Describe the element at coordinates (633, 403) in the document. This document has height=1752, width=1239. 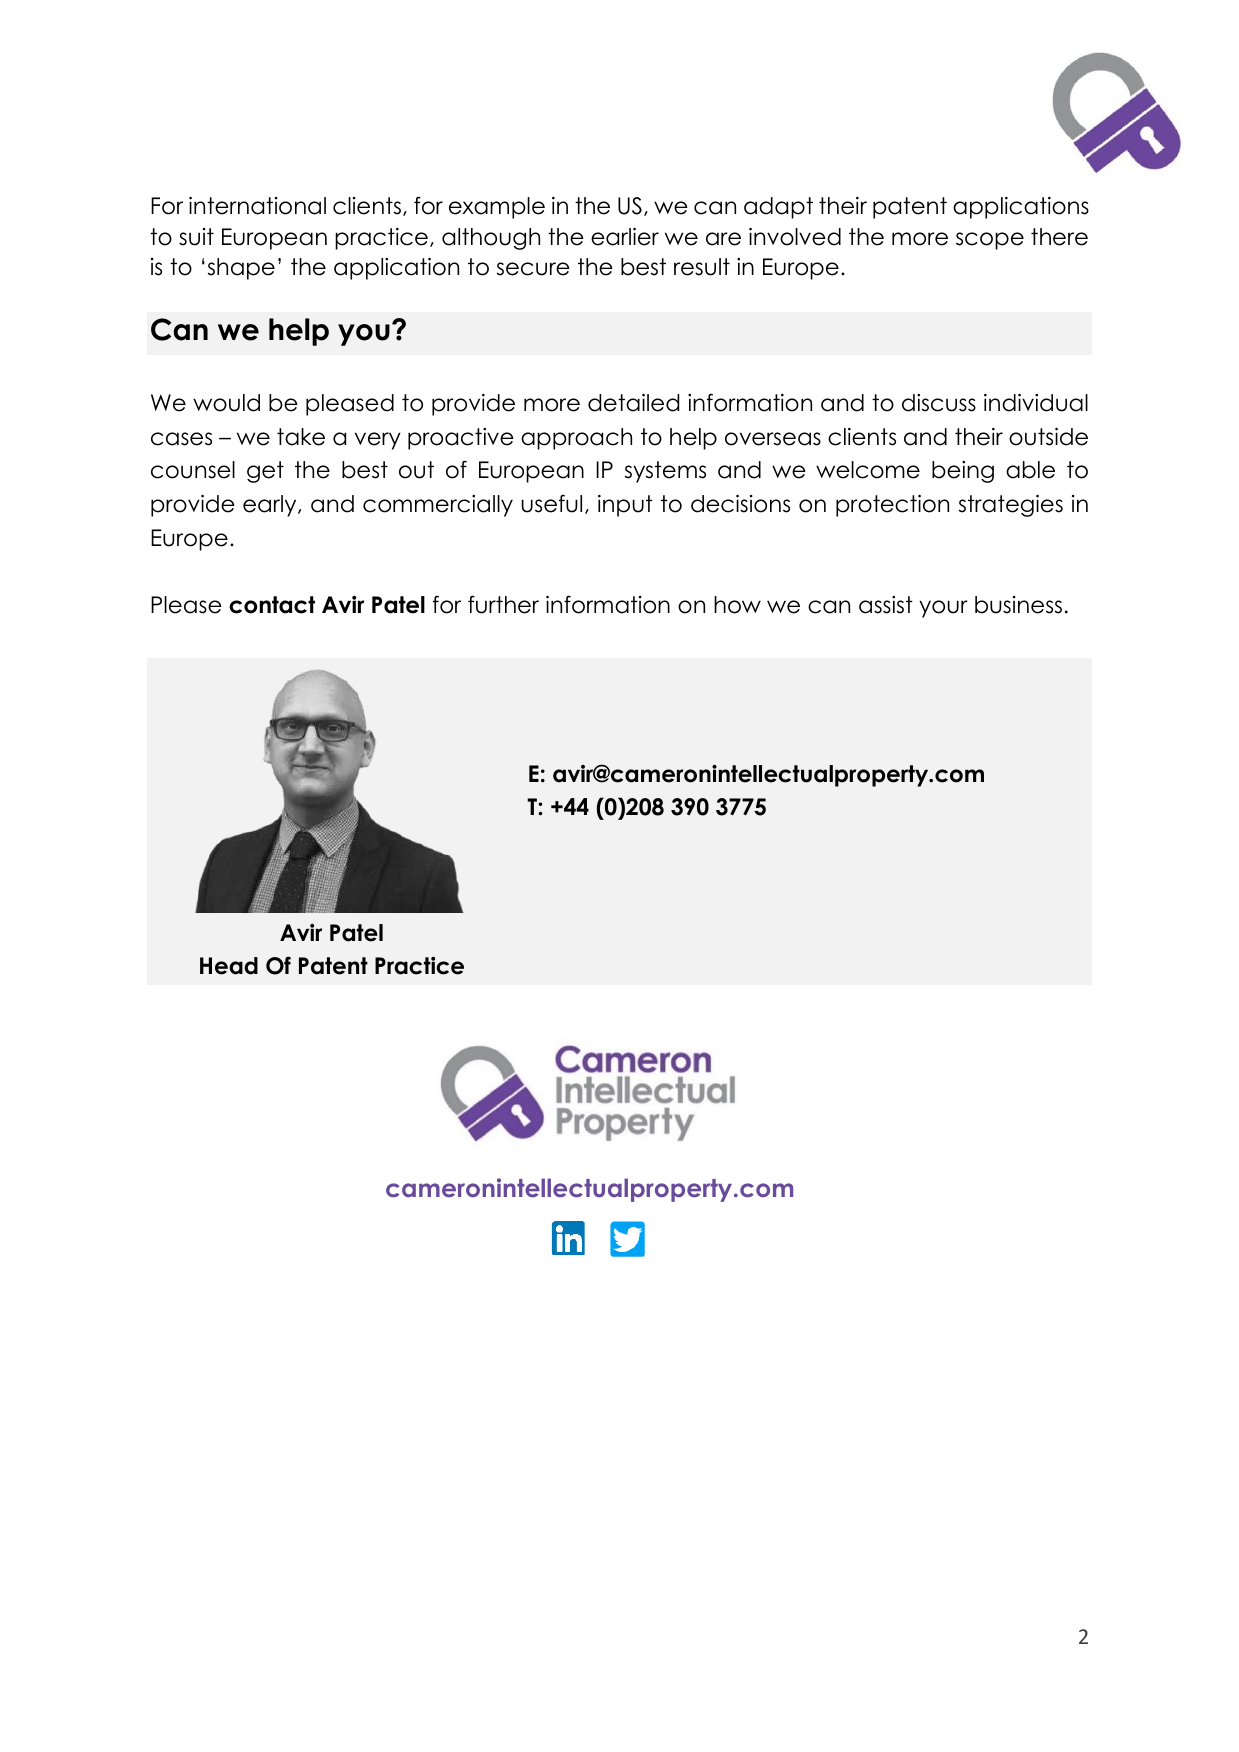
I see `detailed` at that location.
